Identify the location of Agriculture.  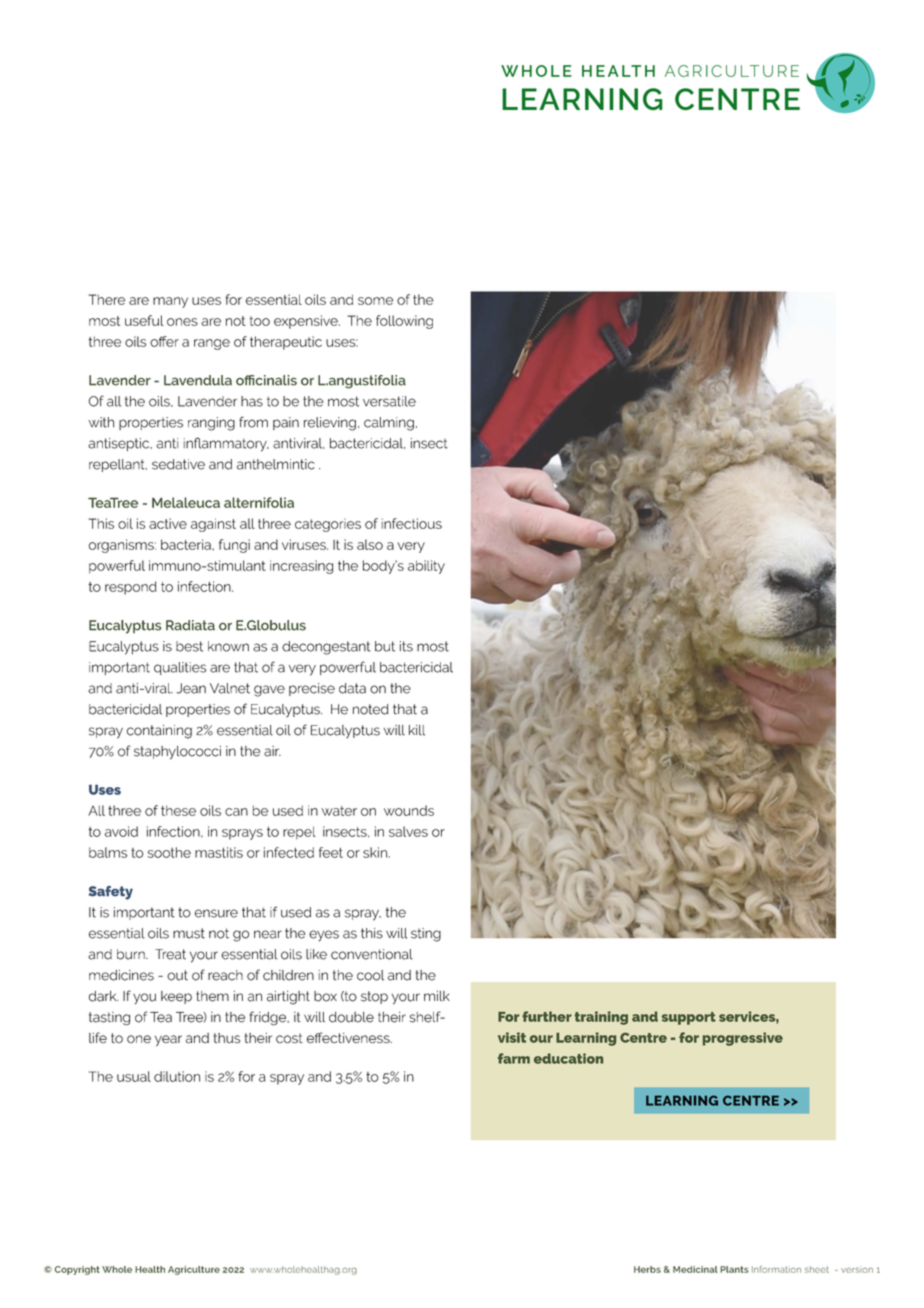
(194, 1270).
